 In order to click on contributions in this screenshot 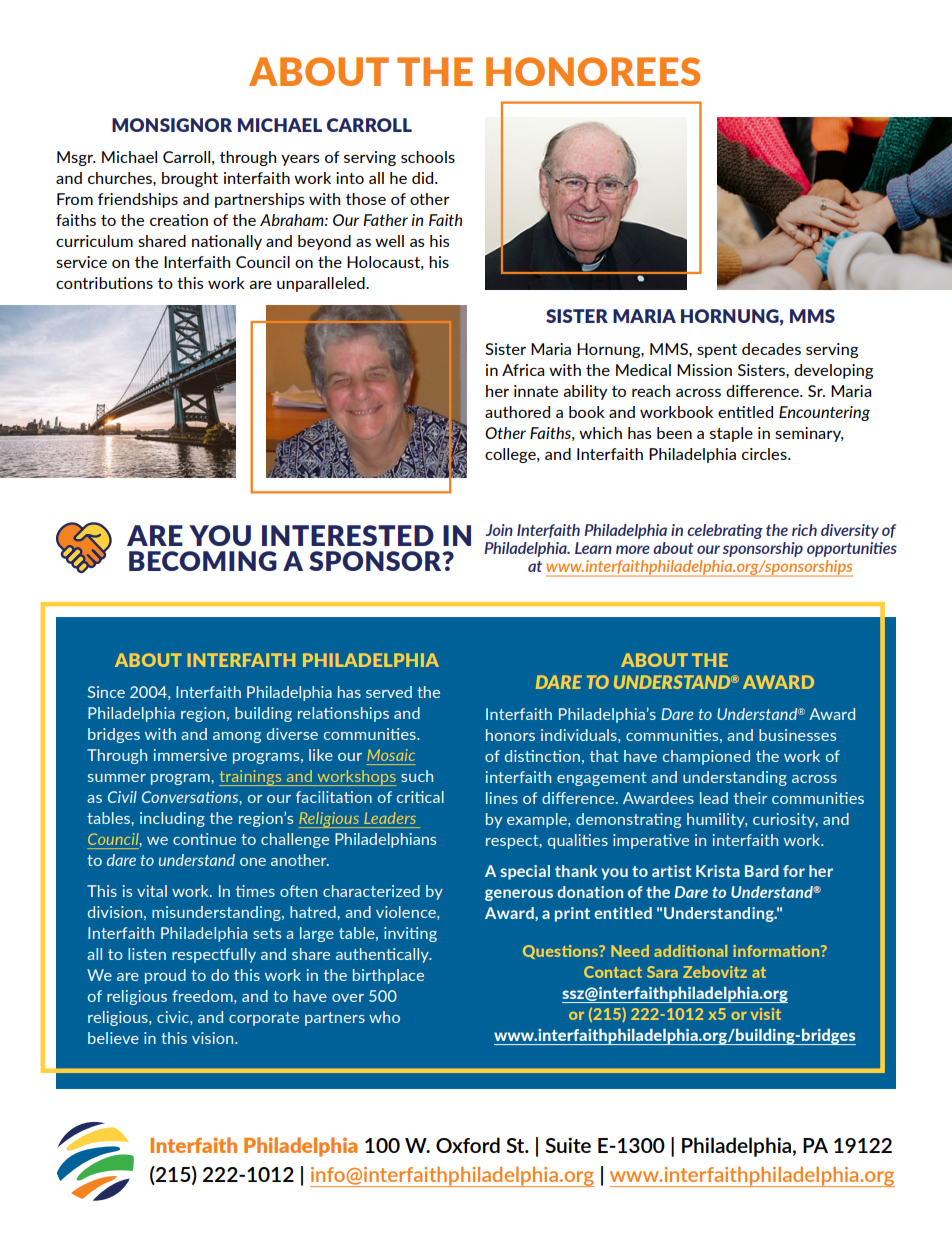, I will do `click(104, 283)`.
